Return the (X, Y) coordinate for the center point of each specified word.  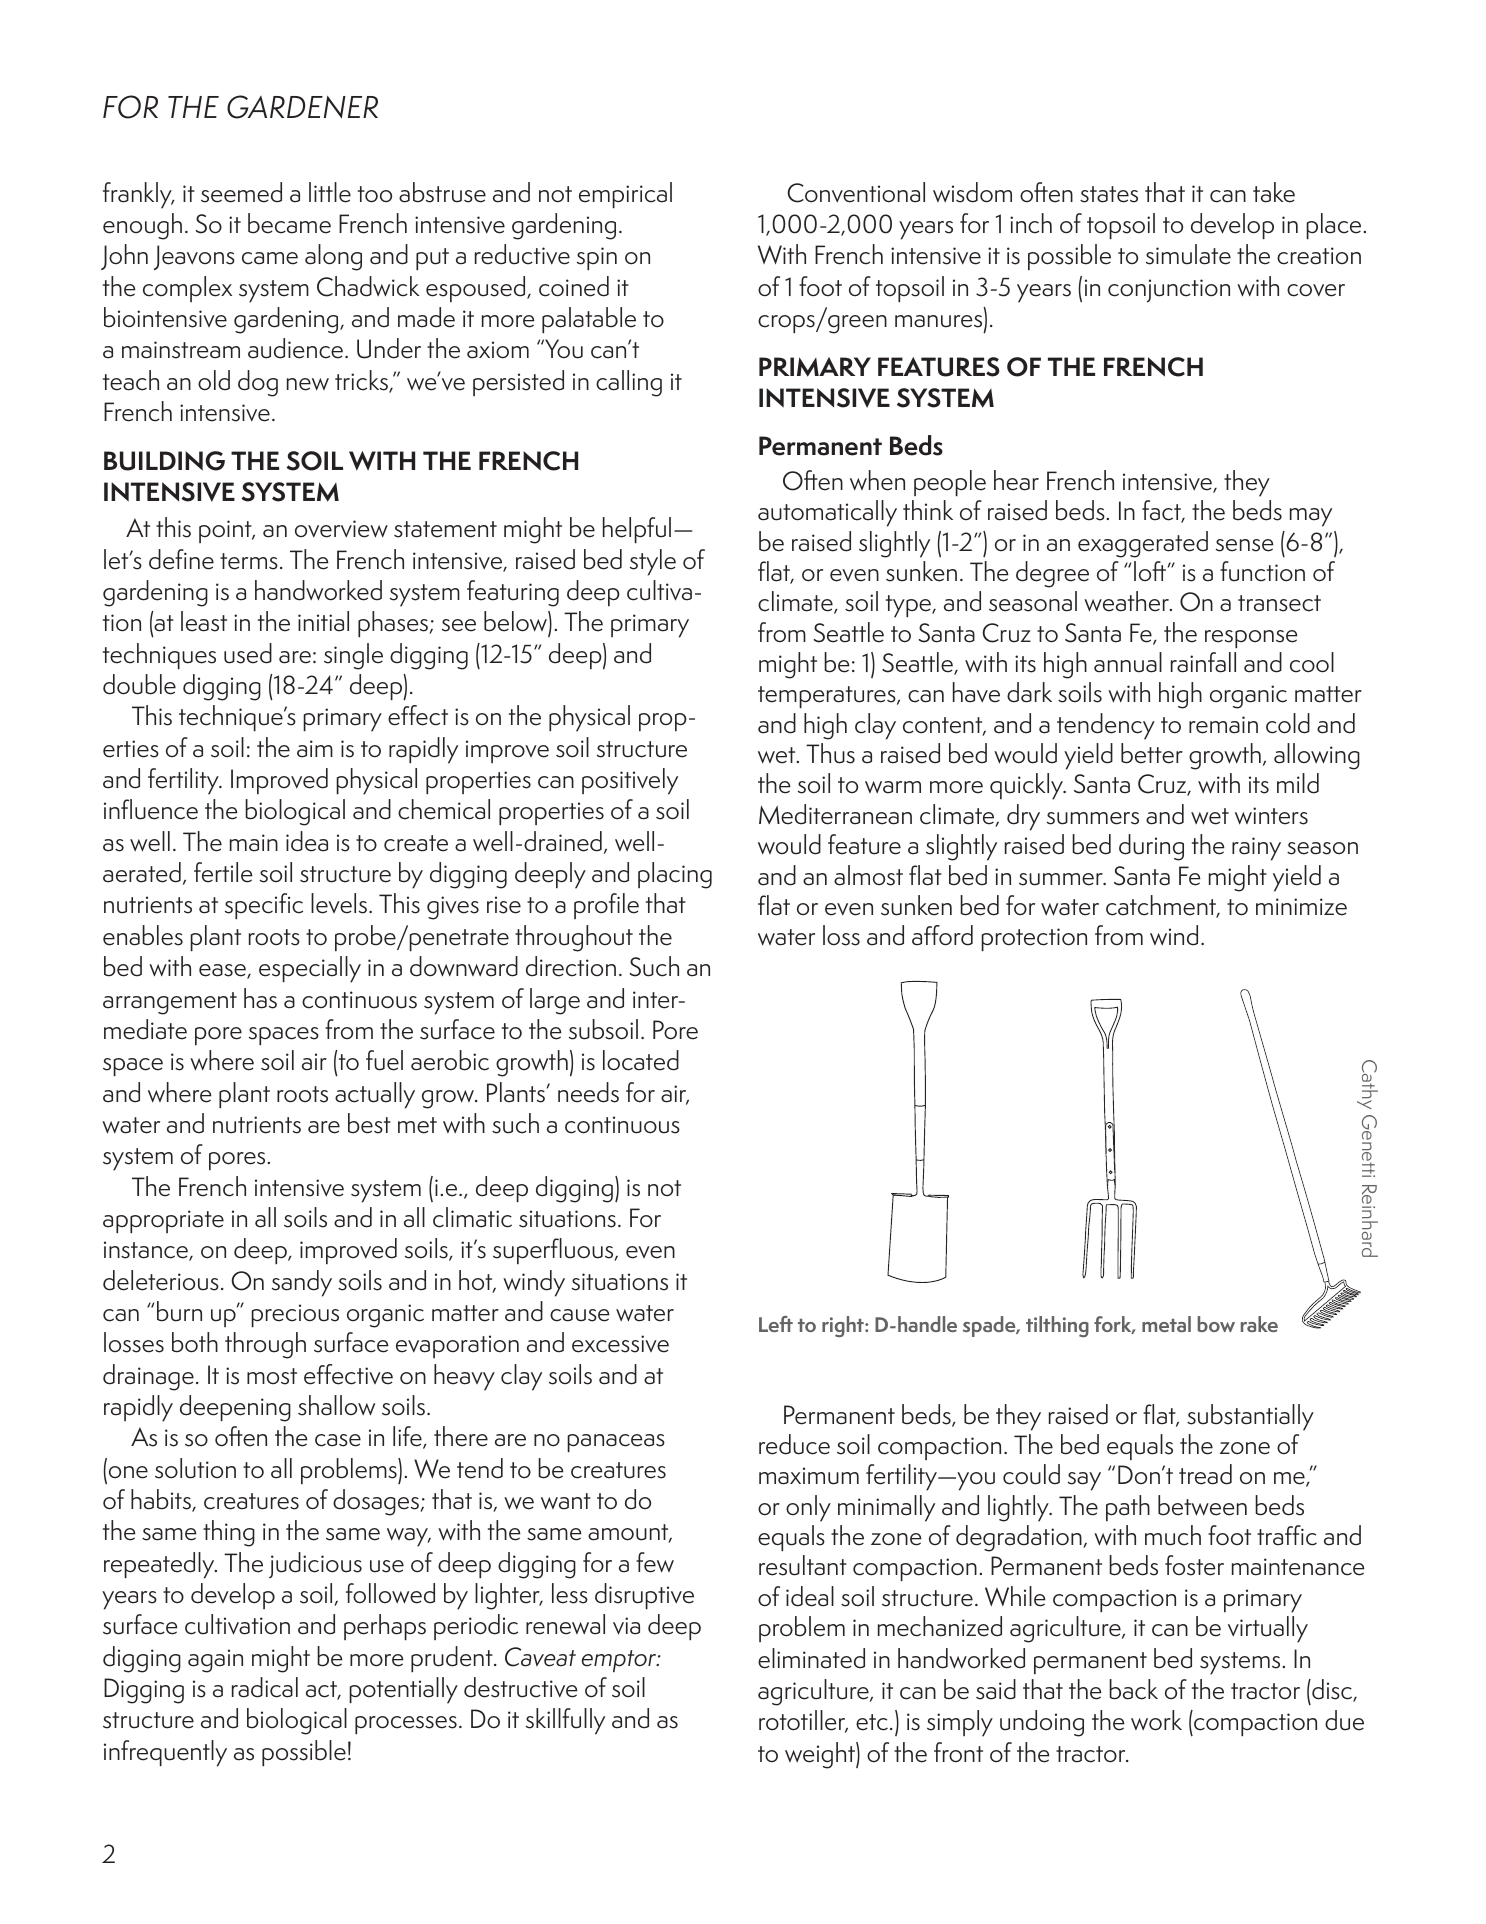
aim (315, 749)
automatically (827, 513)
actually (375, 1095)
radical (265, 1687)
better (1152, 753)
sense (1245, 545)
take (1274, 192)
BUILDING (164, 461)
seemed (241, 192)
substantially (1250, 1417)
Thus (830, 753)
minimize (1301, 907)
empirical (625, 195)
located (641, 1060)
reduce (794, 1444)
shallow (336, 1405)
